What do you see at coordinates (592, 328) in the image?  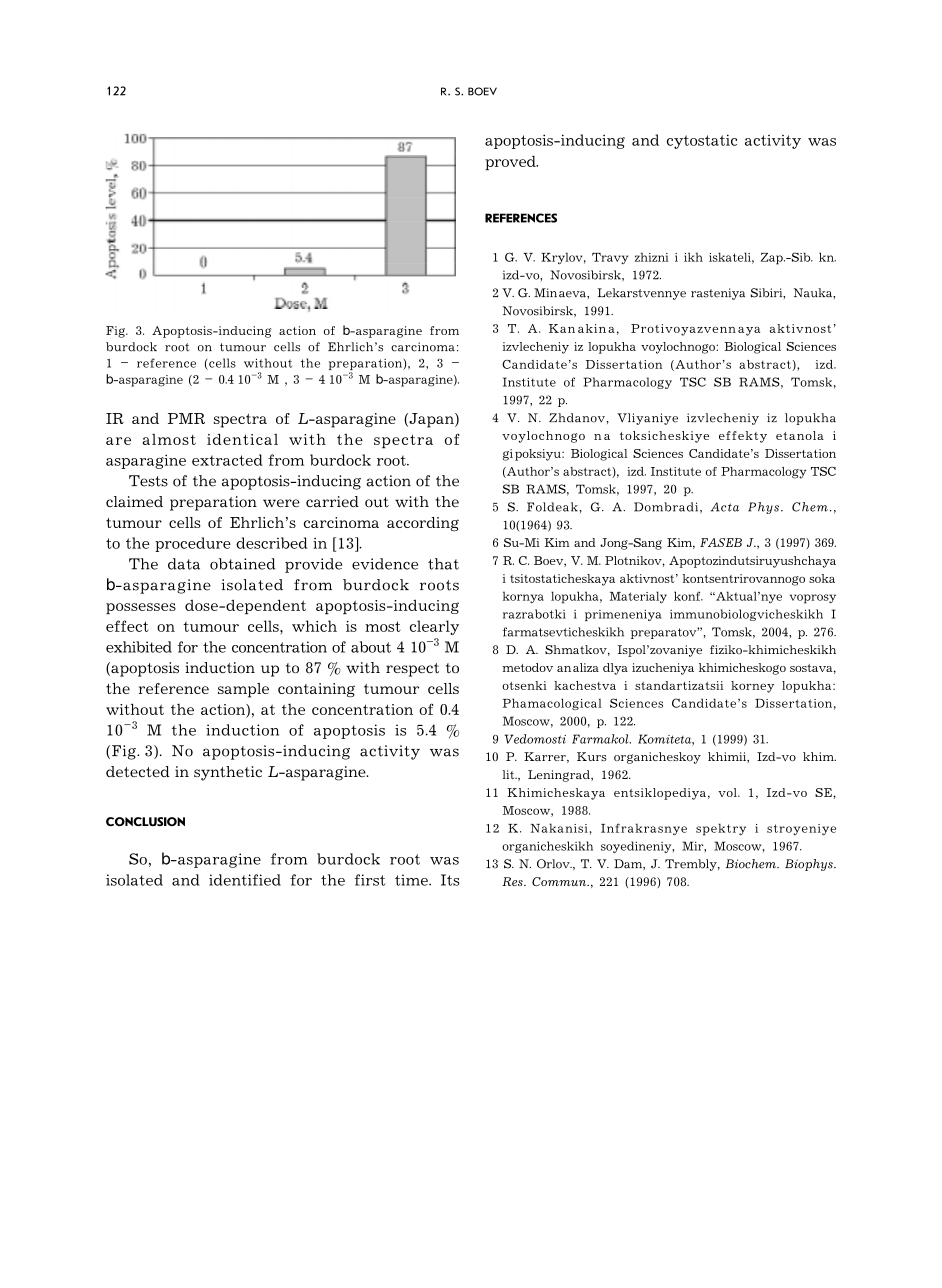 I see `akin` at bounding box center [592, 328].
